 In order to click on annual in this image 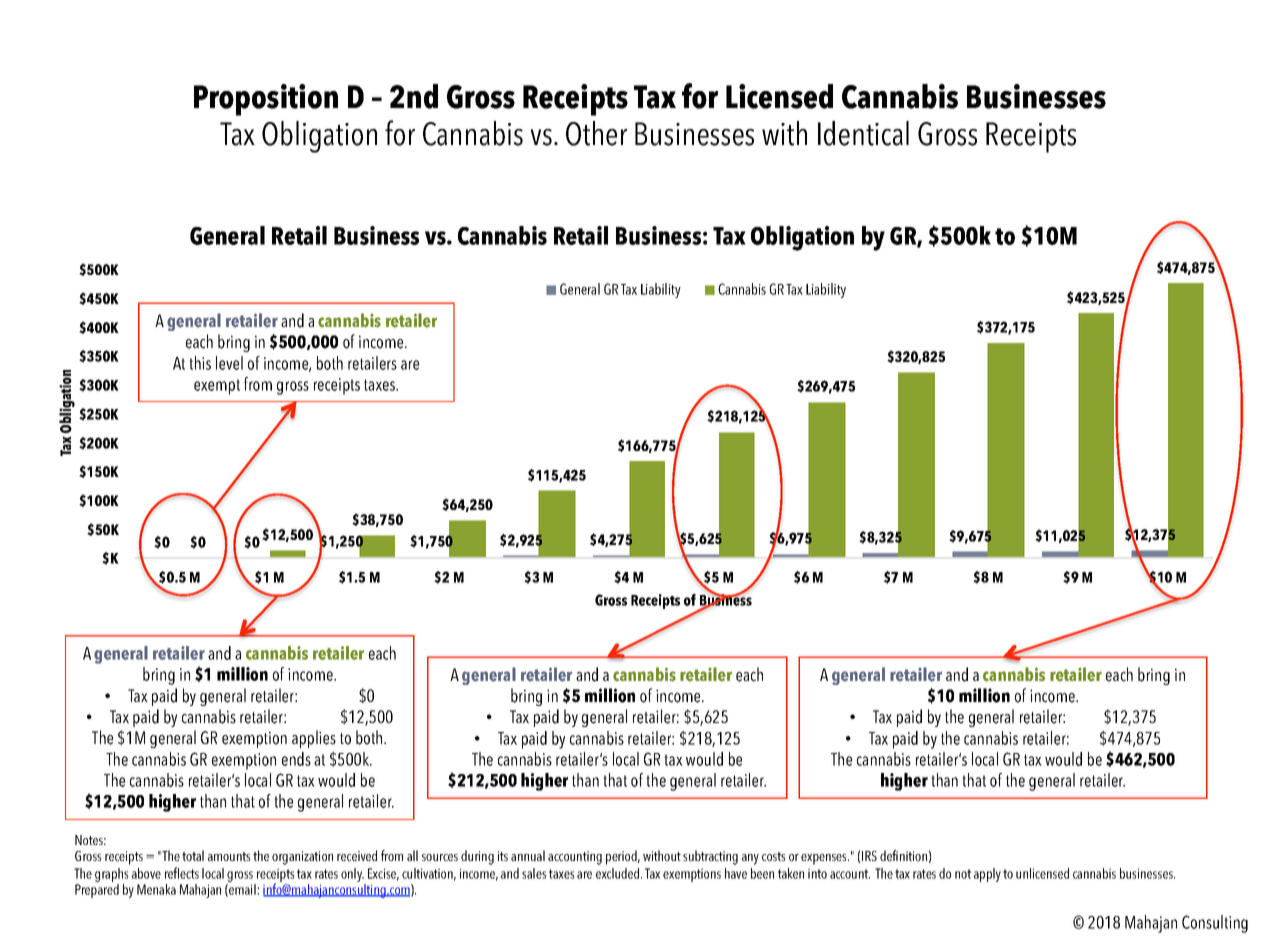, I will do `click(528, 855)`.
